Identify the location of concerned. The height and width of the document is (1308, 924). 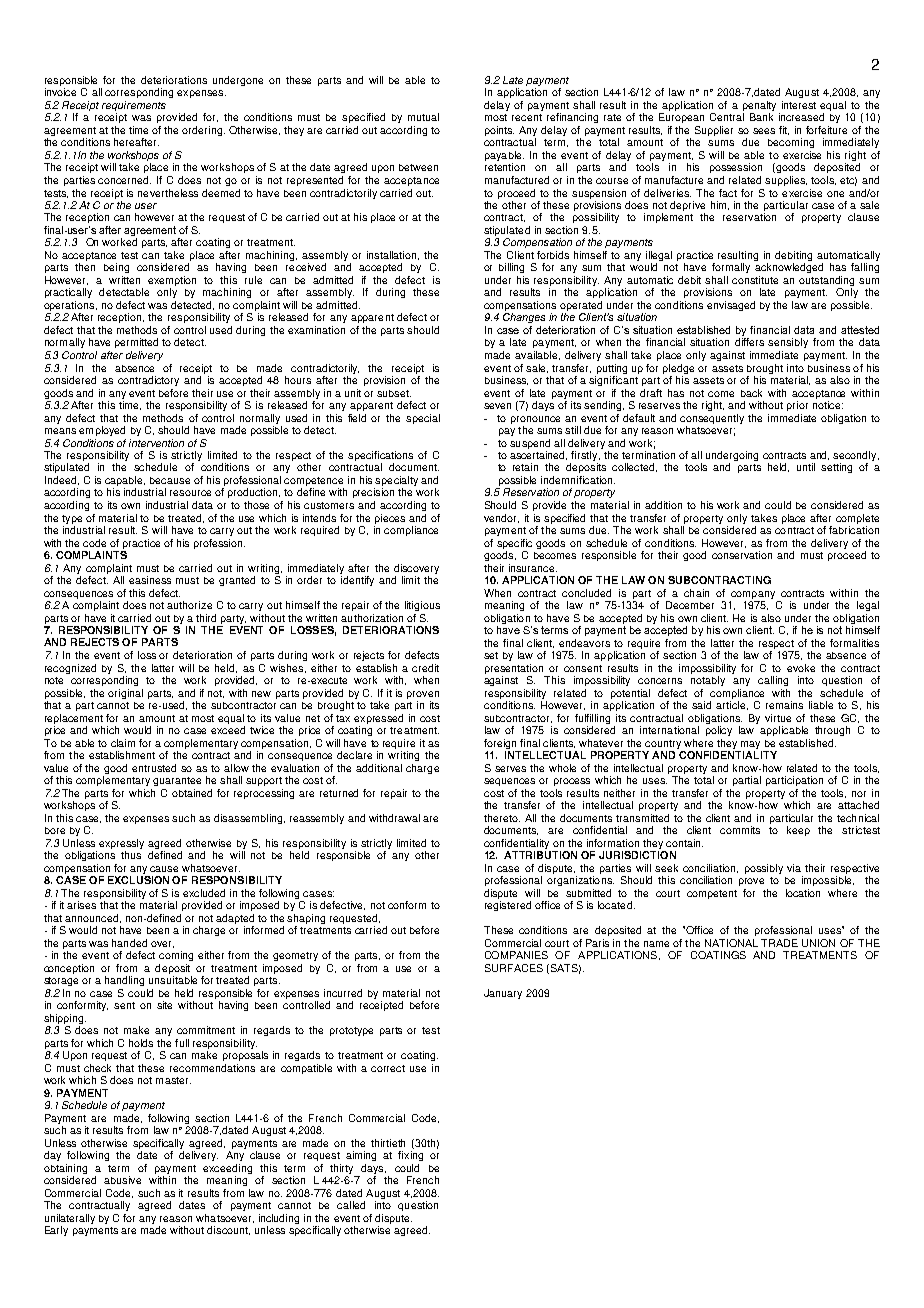
(124, 180).
